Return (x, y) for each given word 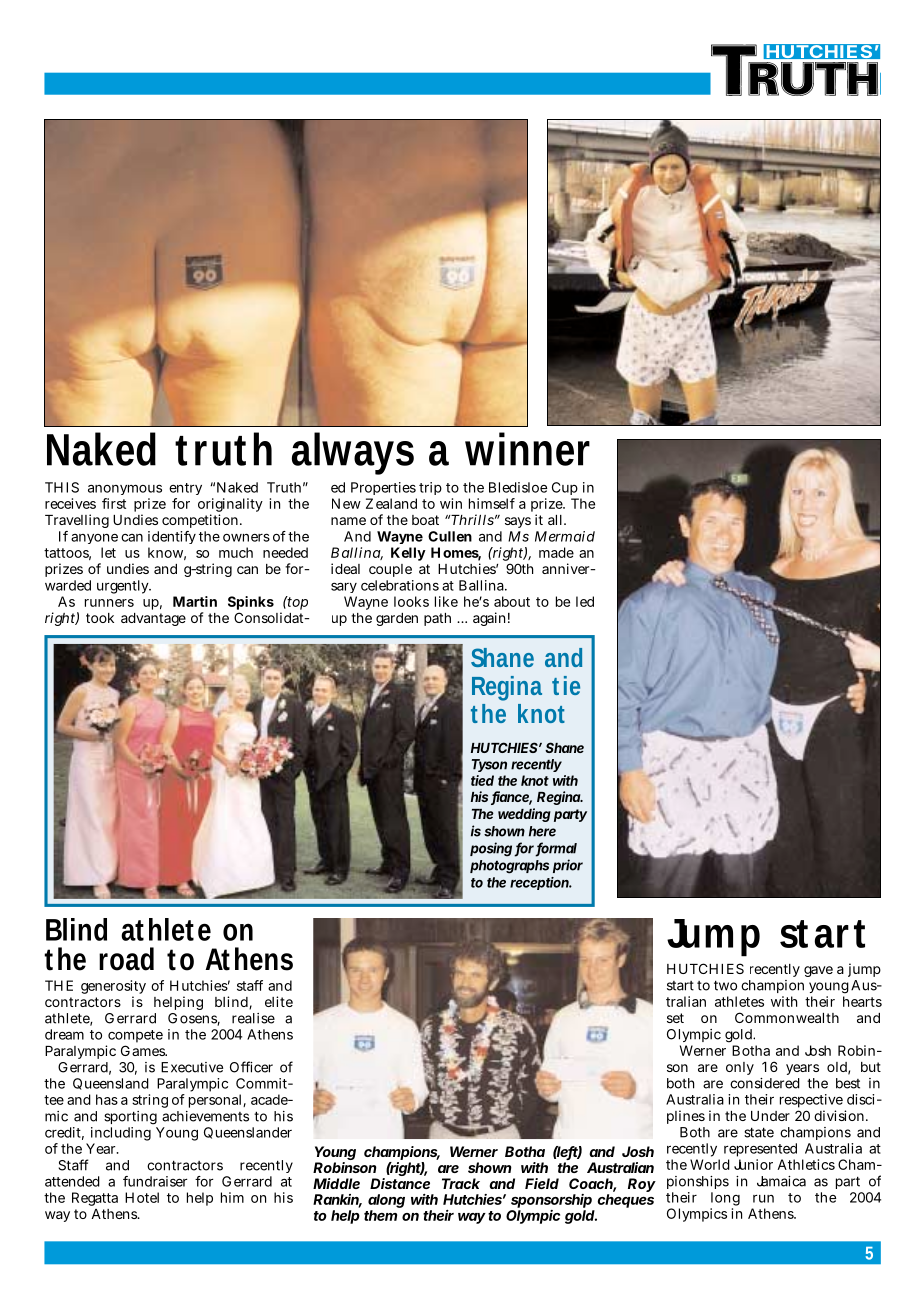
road (126, 959)
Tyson (489, 765)
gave (818, 971)
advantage (153, 619)
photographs (509, 867)
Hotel (142, 1197)
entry (185, 491)
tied (482, 780)
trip (430, 488)
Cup (565, 488)
